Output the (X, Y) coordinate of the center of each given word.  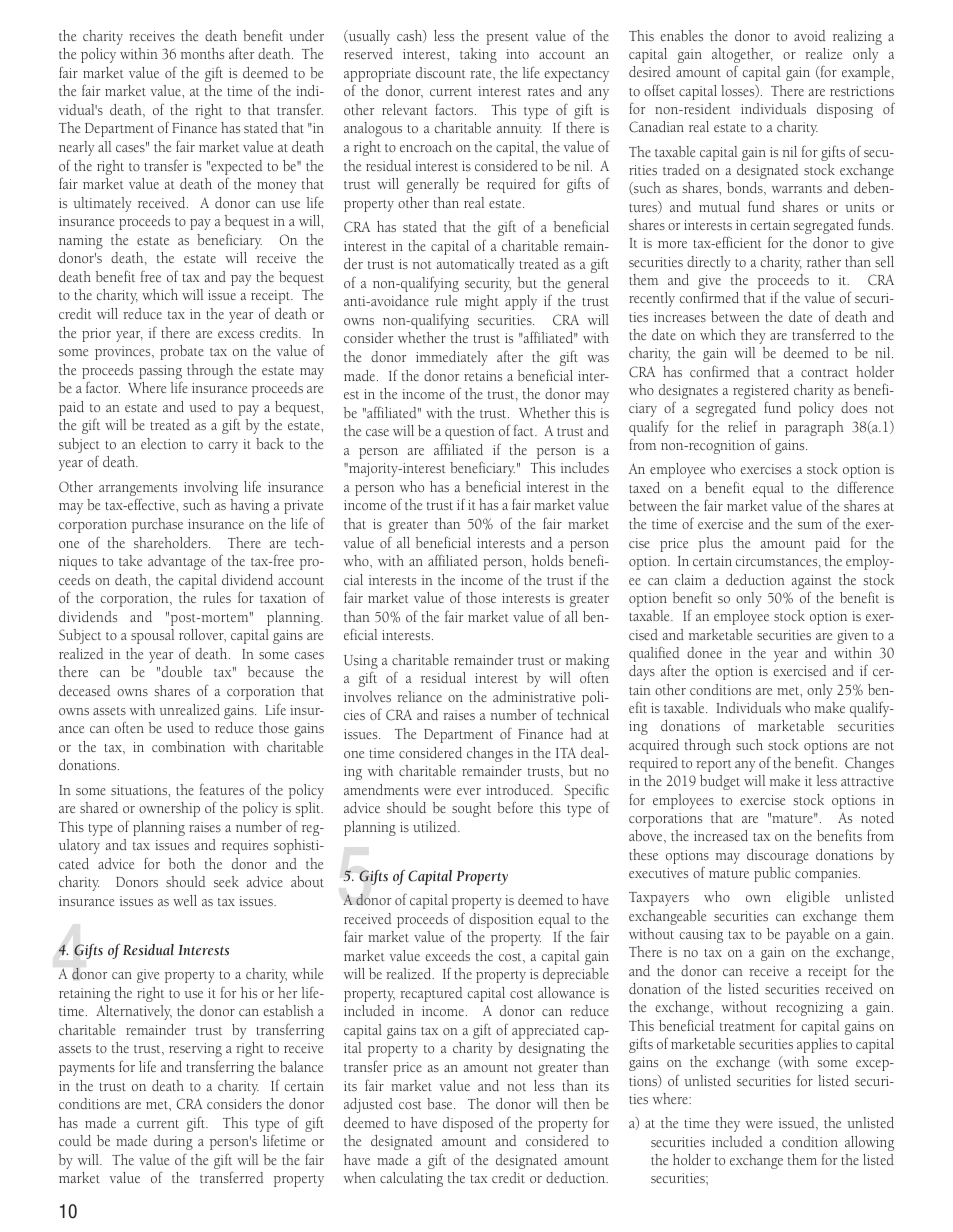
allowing (869, 1143)
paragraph (814, 428)
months (202, 53)
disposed (468, 1124)
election (163, 443)
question (470, 433)
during (173, 1142)
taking (478, 55)
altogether (742, 57)
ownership (169, 809)
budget (720, 782)
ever (469, 791)
